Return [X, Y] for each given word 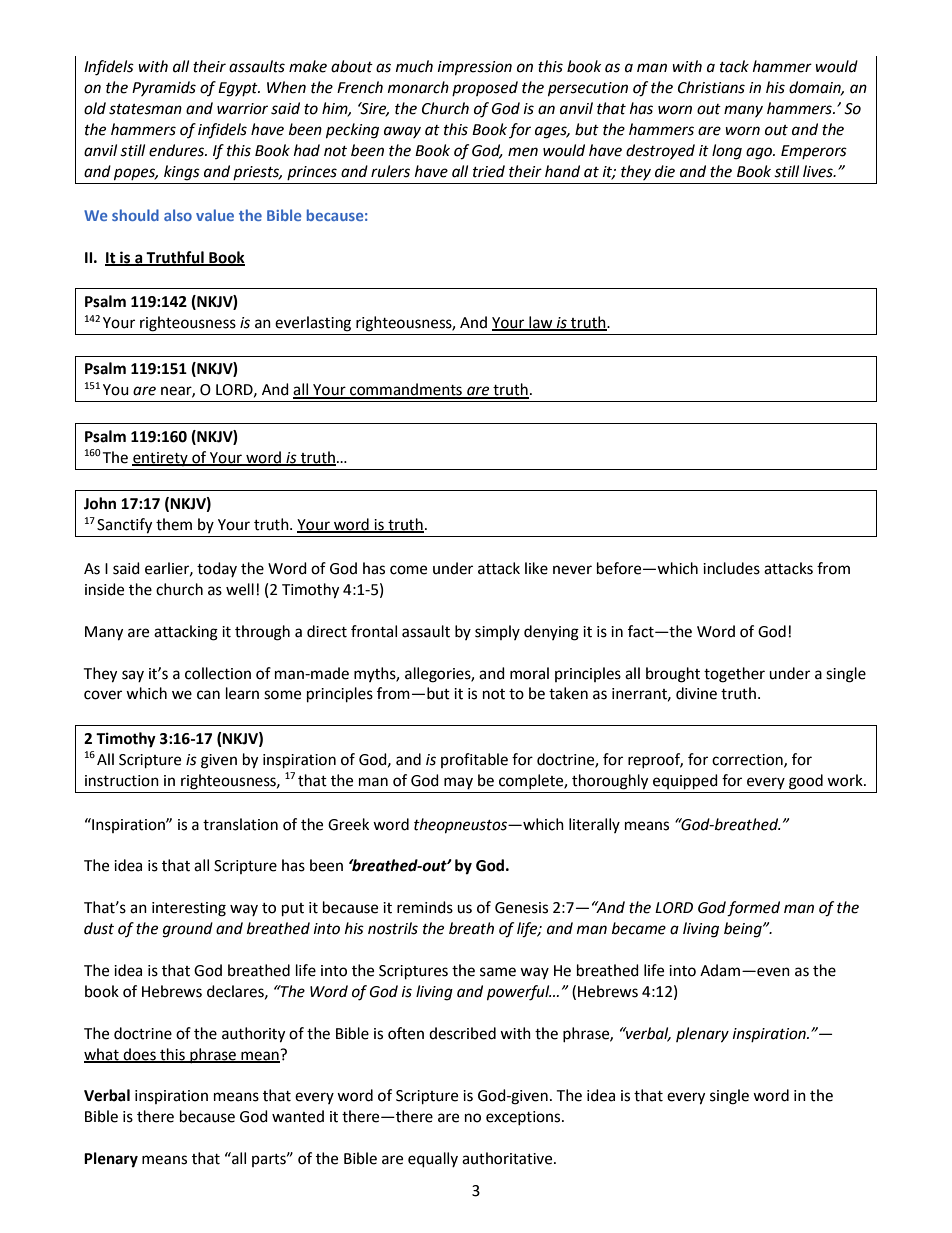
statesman [145, 109]
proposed [485, 88]
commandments [406, 390]
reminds [425, 907]
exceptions [524, 1118]
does [140, 1055]
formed [753, 909]
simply [497, 632]
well [240, 589]
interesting [189, 909]
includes [731, 568]
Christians [711, 87]
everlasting [313, 324]
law [541, 323]
